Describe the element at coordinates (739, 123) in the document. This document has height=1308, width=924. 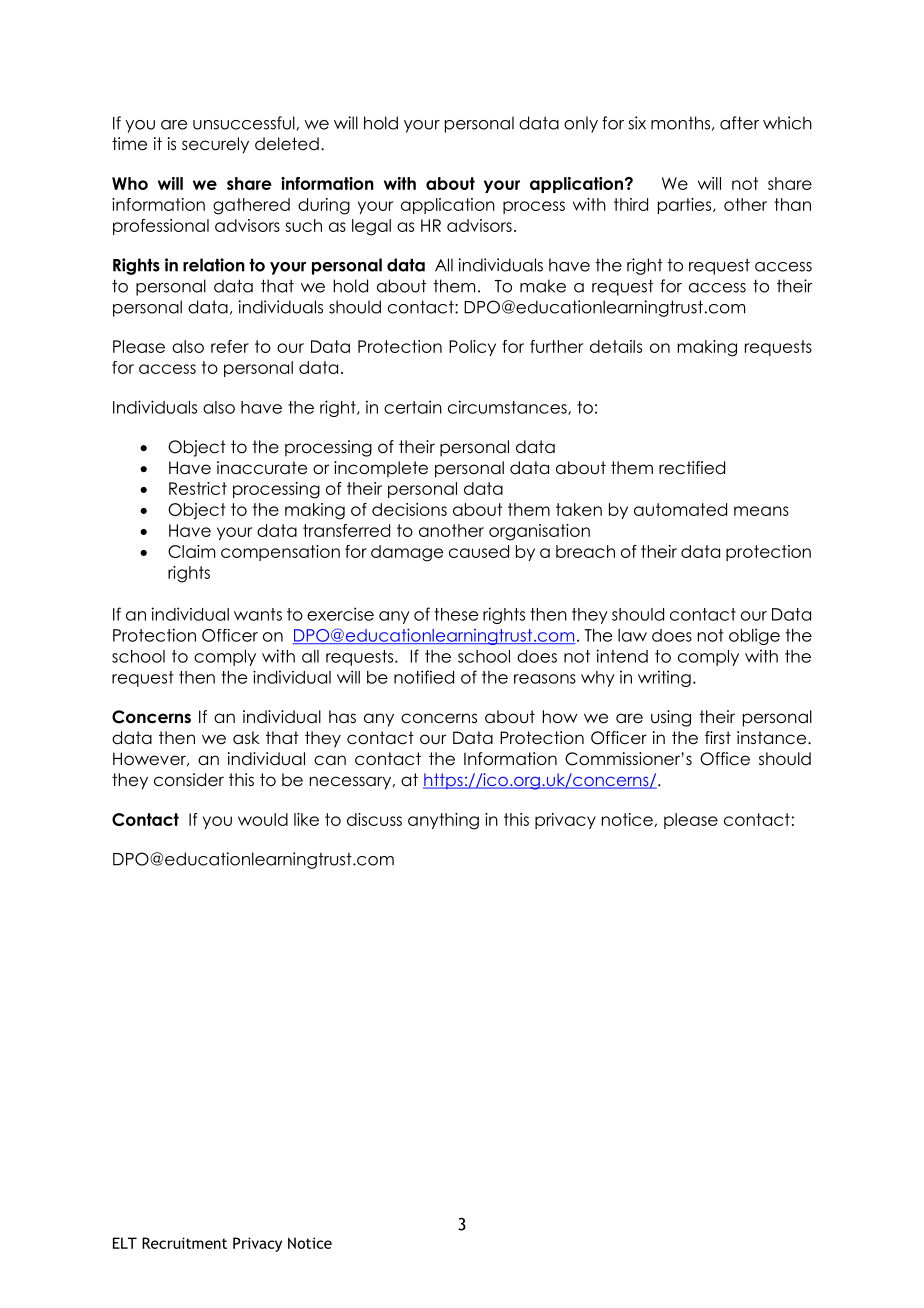
I see `after` at that location.
